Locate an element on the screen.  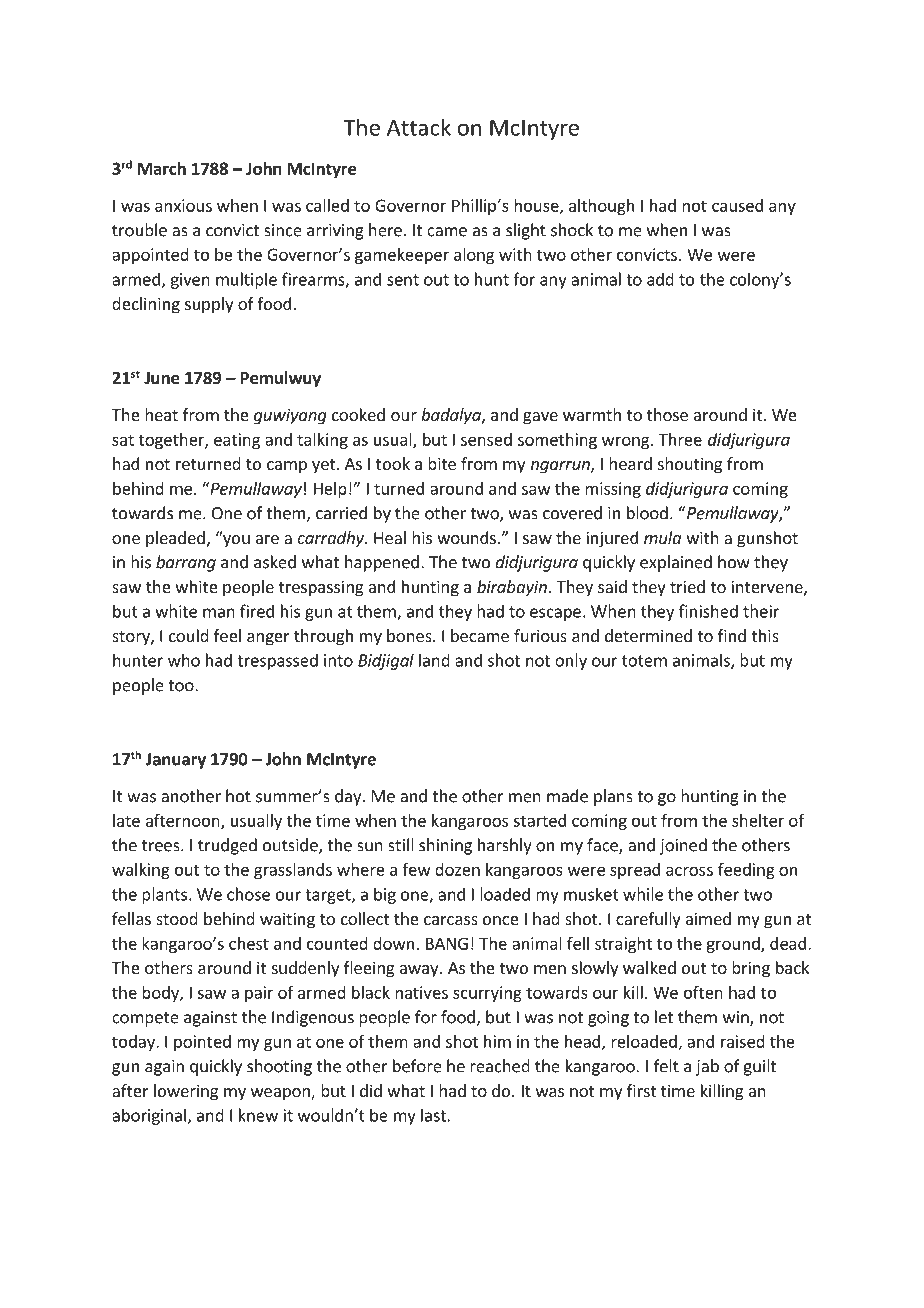
bones is located at coordinates (410, 635).
